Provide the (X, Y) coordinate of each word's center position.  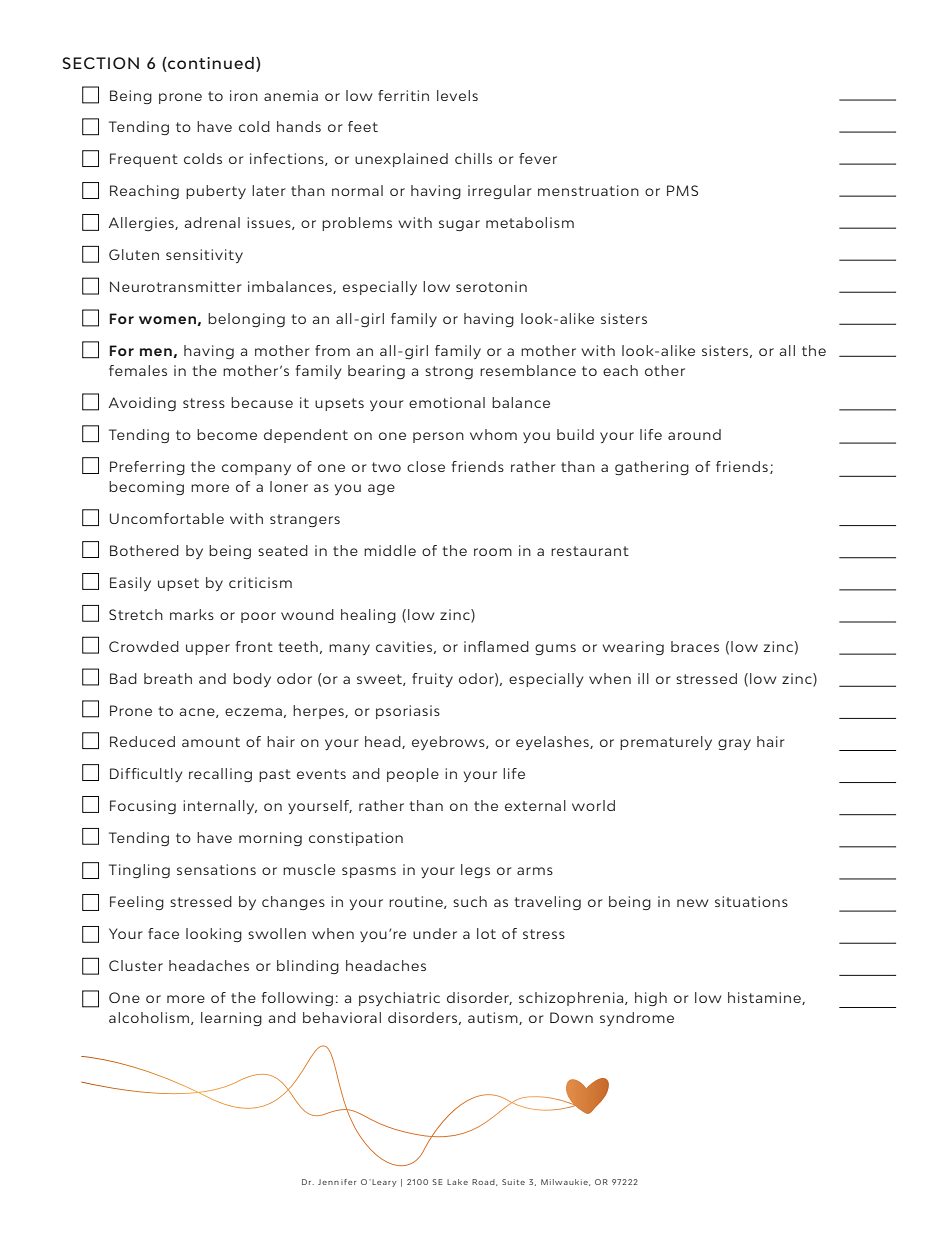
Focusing (143, 807)
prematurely (666, 743)
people (413, 775)
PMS (682, 190)
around (694, 434)
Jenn (328, 1182)
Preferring (147, 468)
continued (210, 63)
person (438, 437)
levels (457, 95)
